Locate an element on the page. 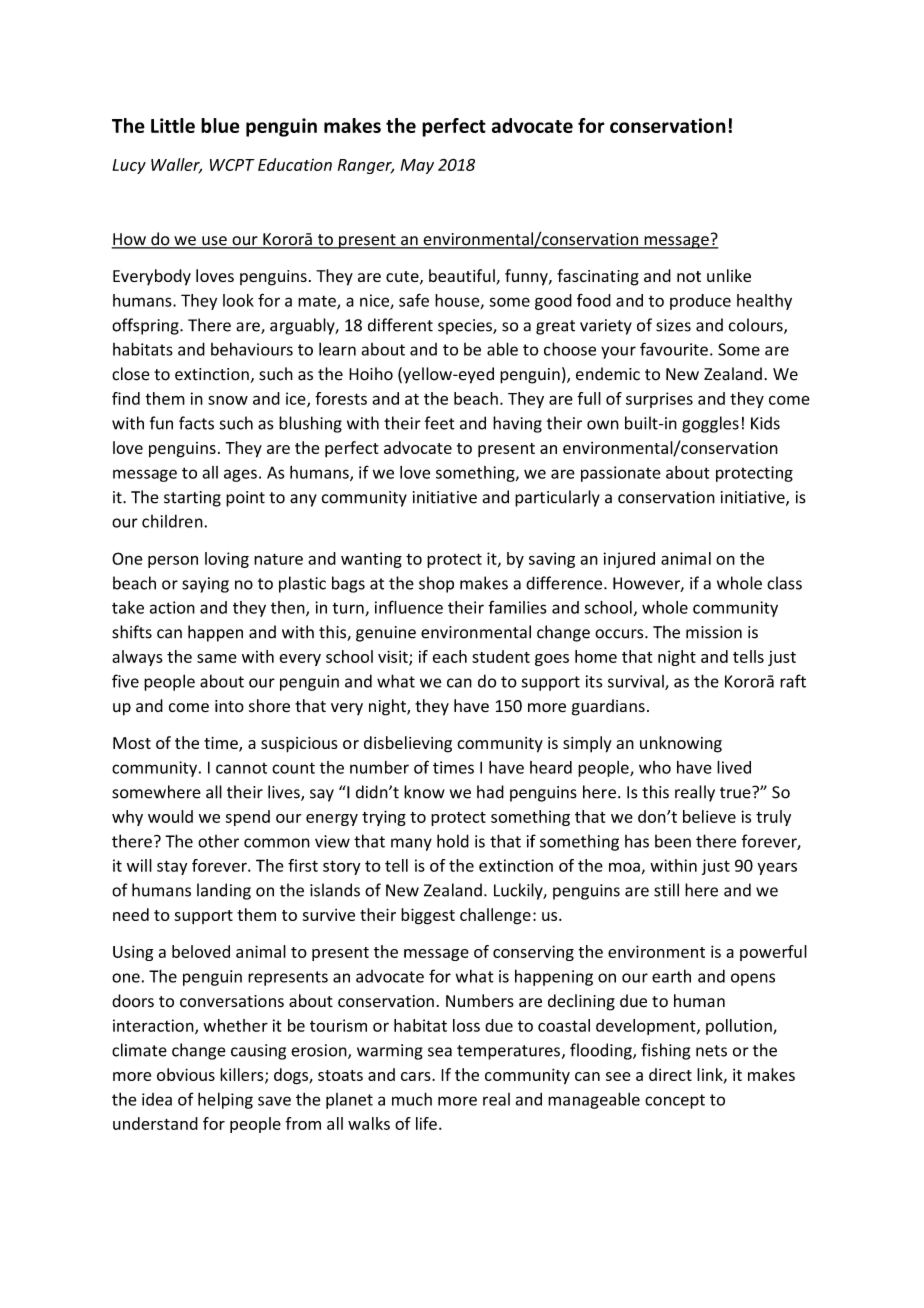  May is located at coordinates (417, 166).
